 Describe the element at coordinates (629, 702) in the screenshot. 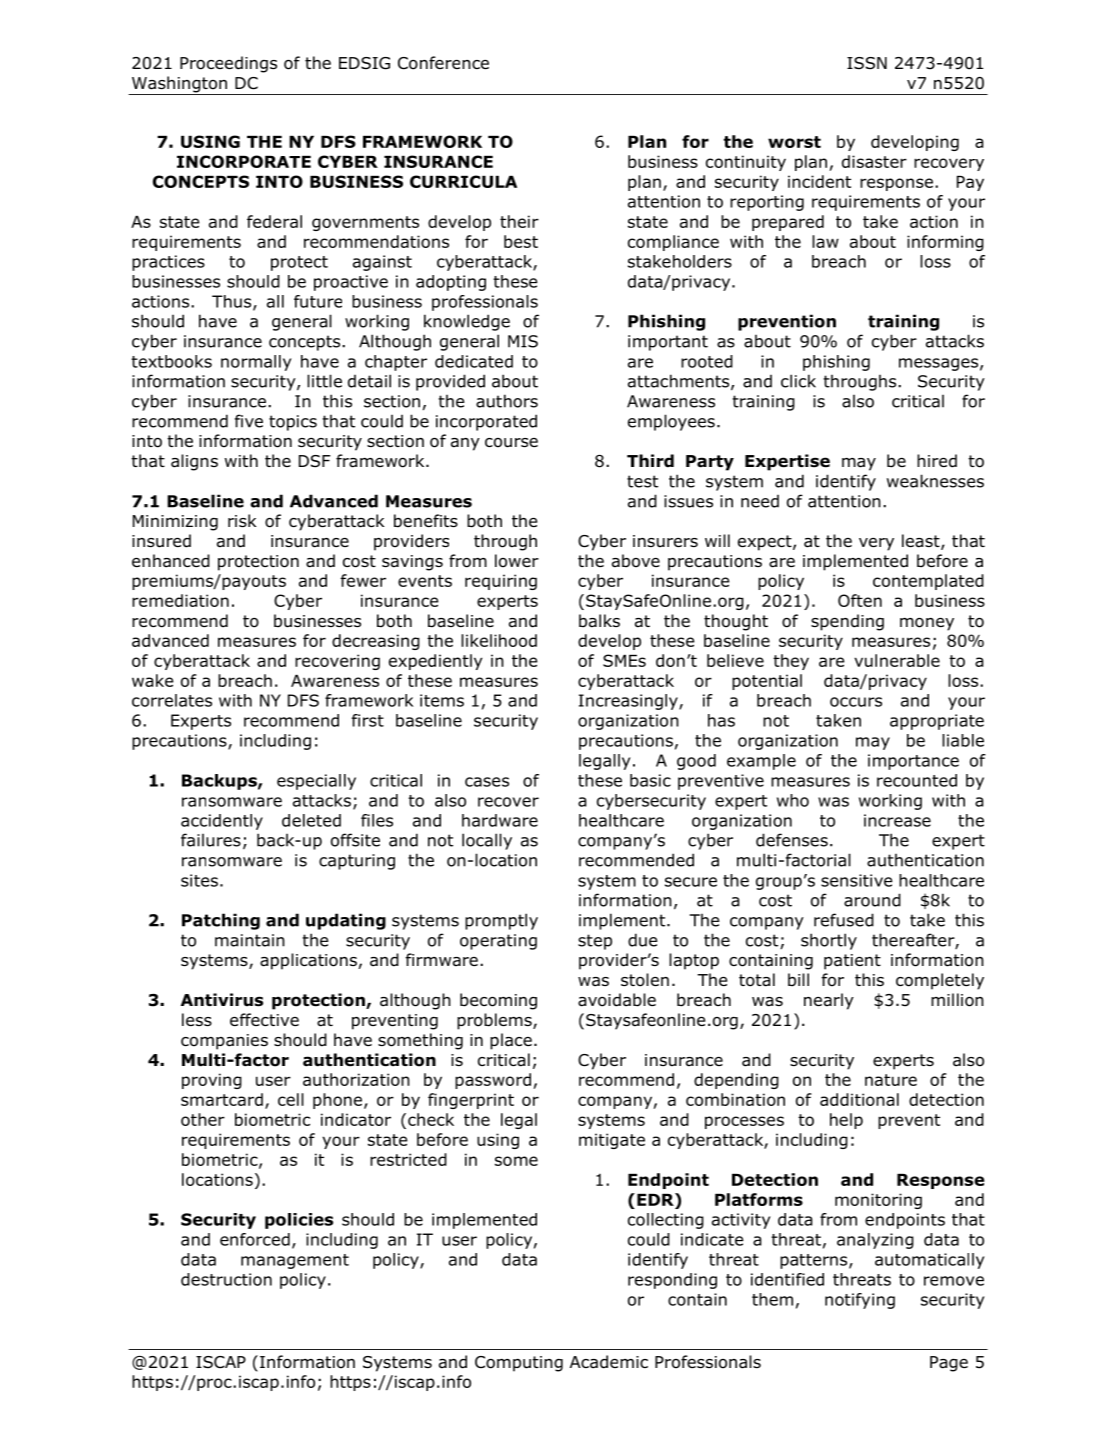

I see `Increasingly` at that location.
